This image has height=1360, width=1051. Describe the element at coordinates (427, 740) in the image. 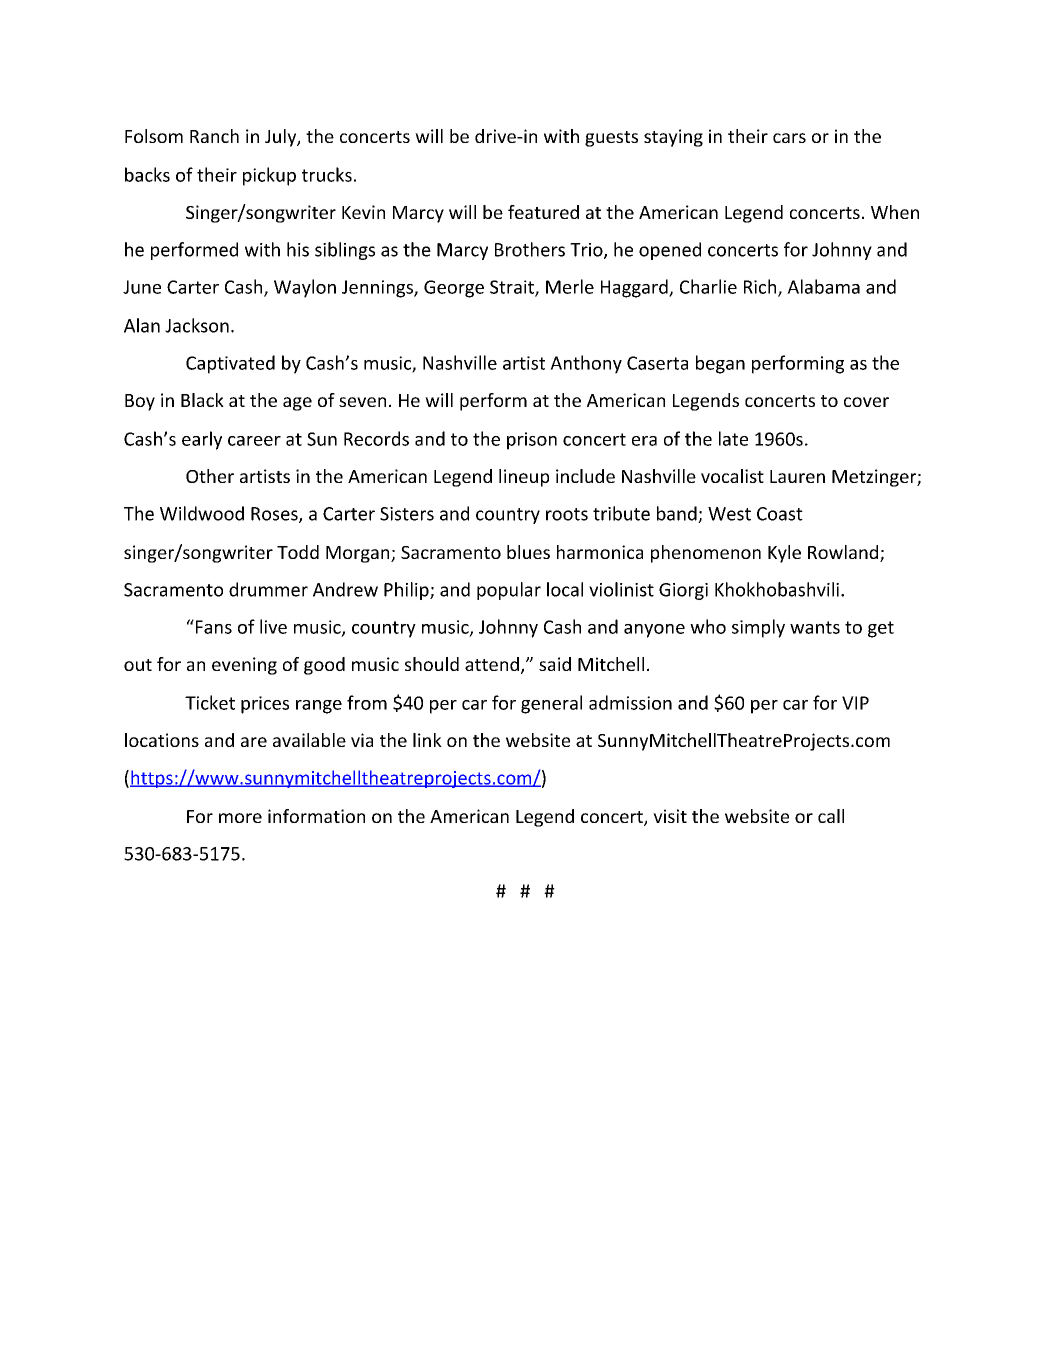

I see `link` at that location.
